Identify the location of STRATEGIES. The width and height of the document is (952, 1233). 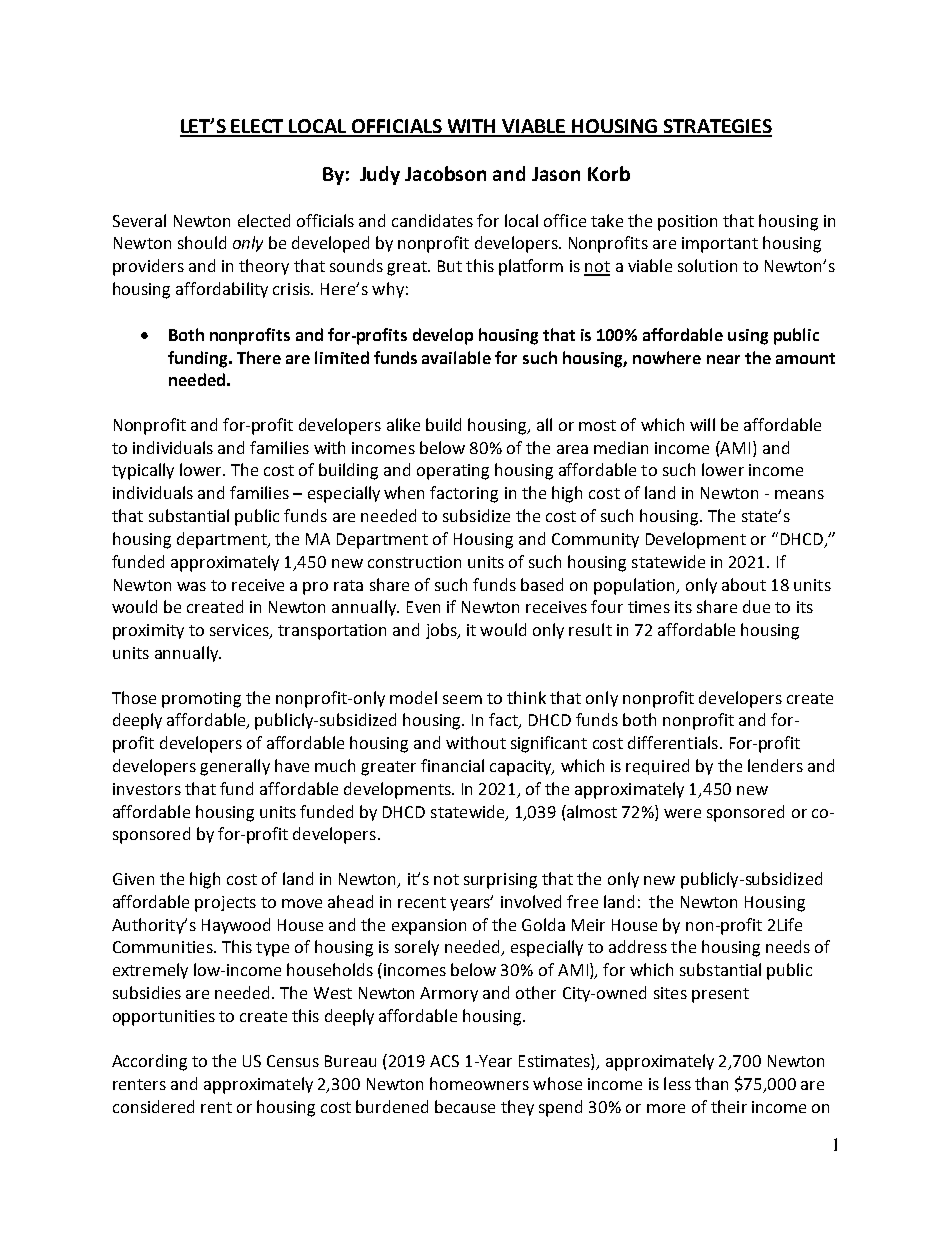
(717, 127).
